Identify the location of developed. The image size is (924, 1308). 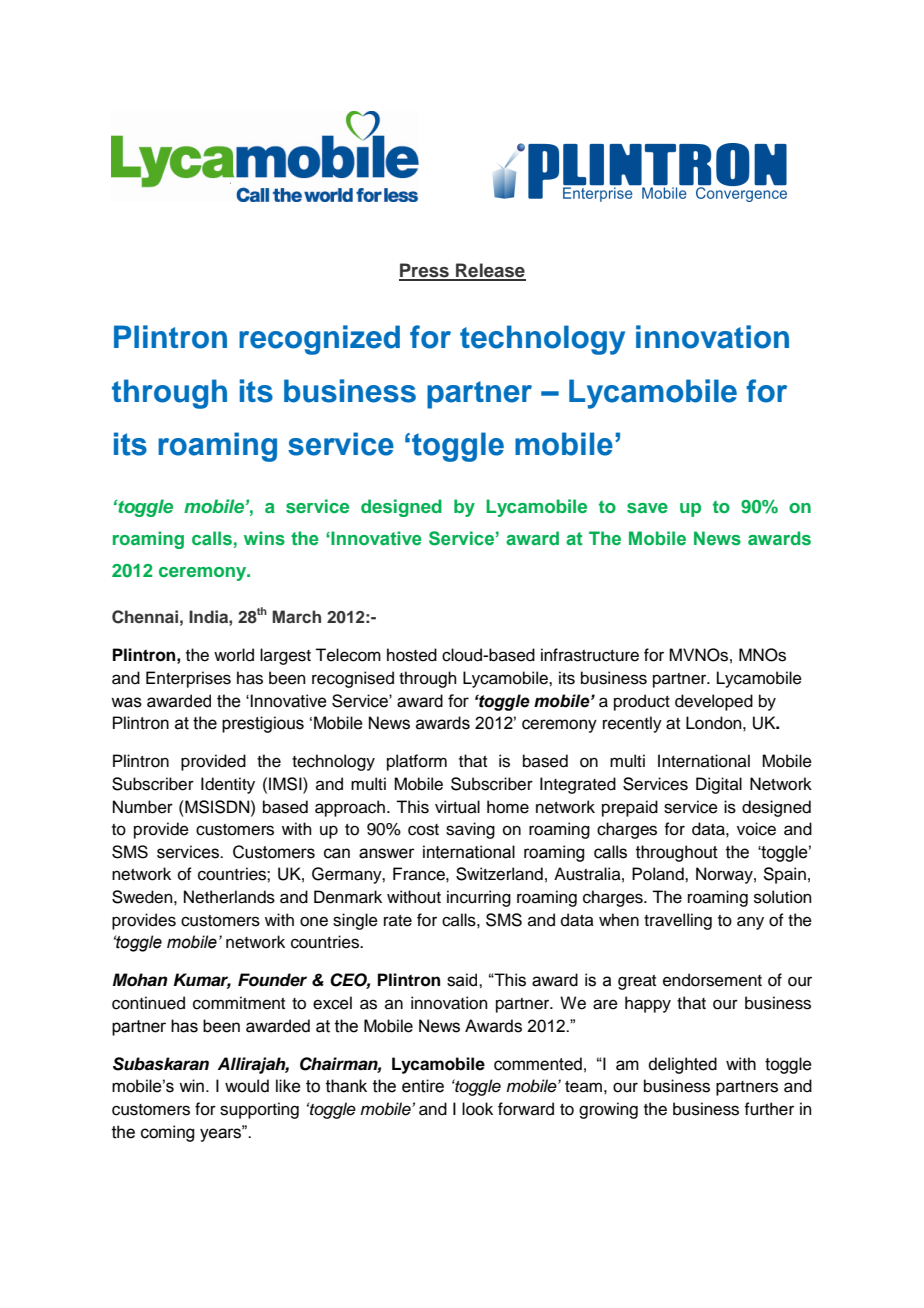
(714, 702).
